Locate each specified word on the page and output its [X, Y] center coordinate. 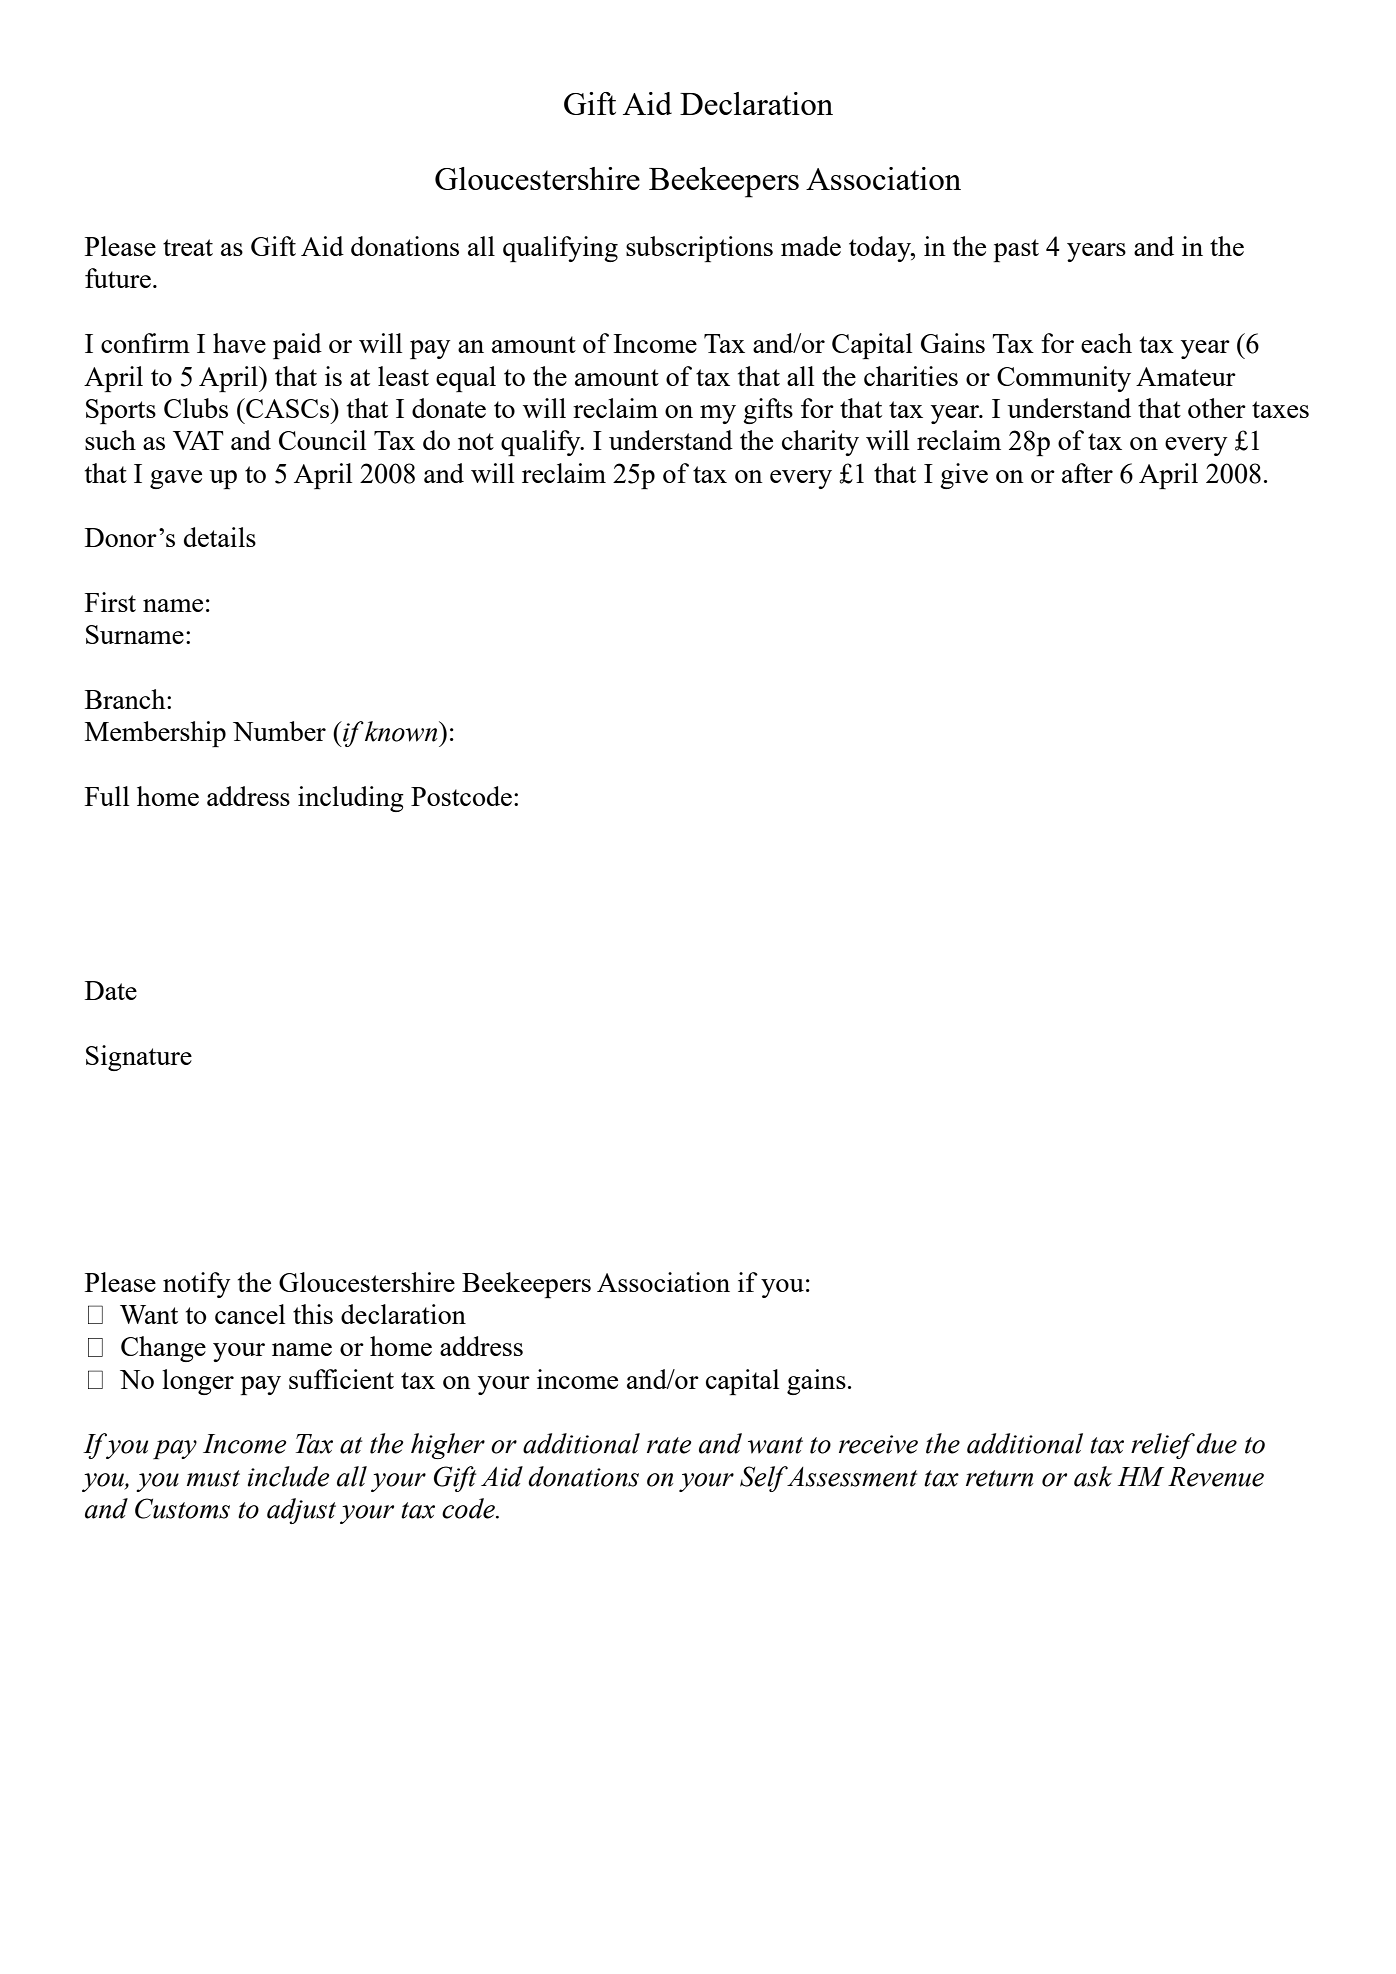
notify [197, 1285]
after [1087, 473]
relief [1163, 1446]
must [213, 1478]
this [313, 1314]
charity [820, 443]
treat [188, 247]
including [351, 799]
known [402, 731]
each [1106, 343]
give [964, 476]
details [220, 537]
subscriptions [699, 249]
